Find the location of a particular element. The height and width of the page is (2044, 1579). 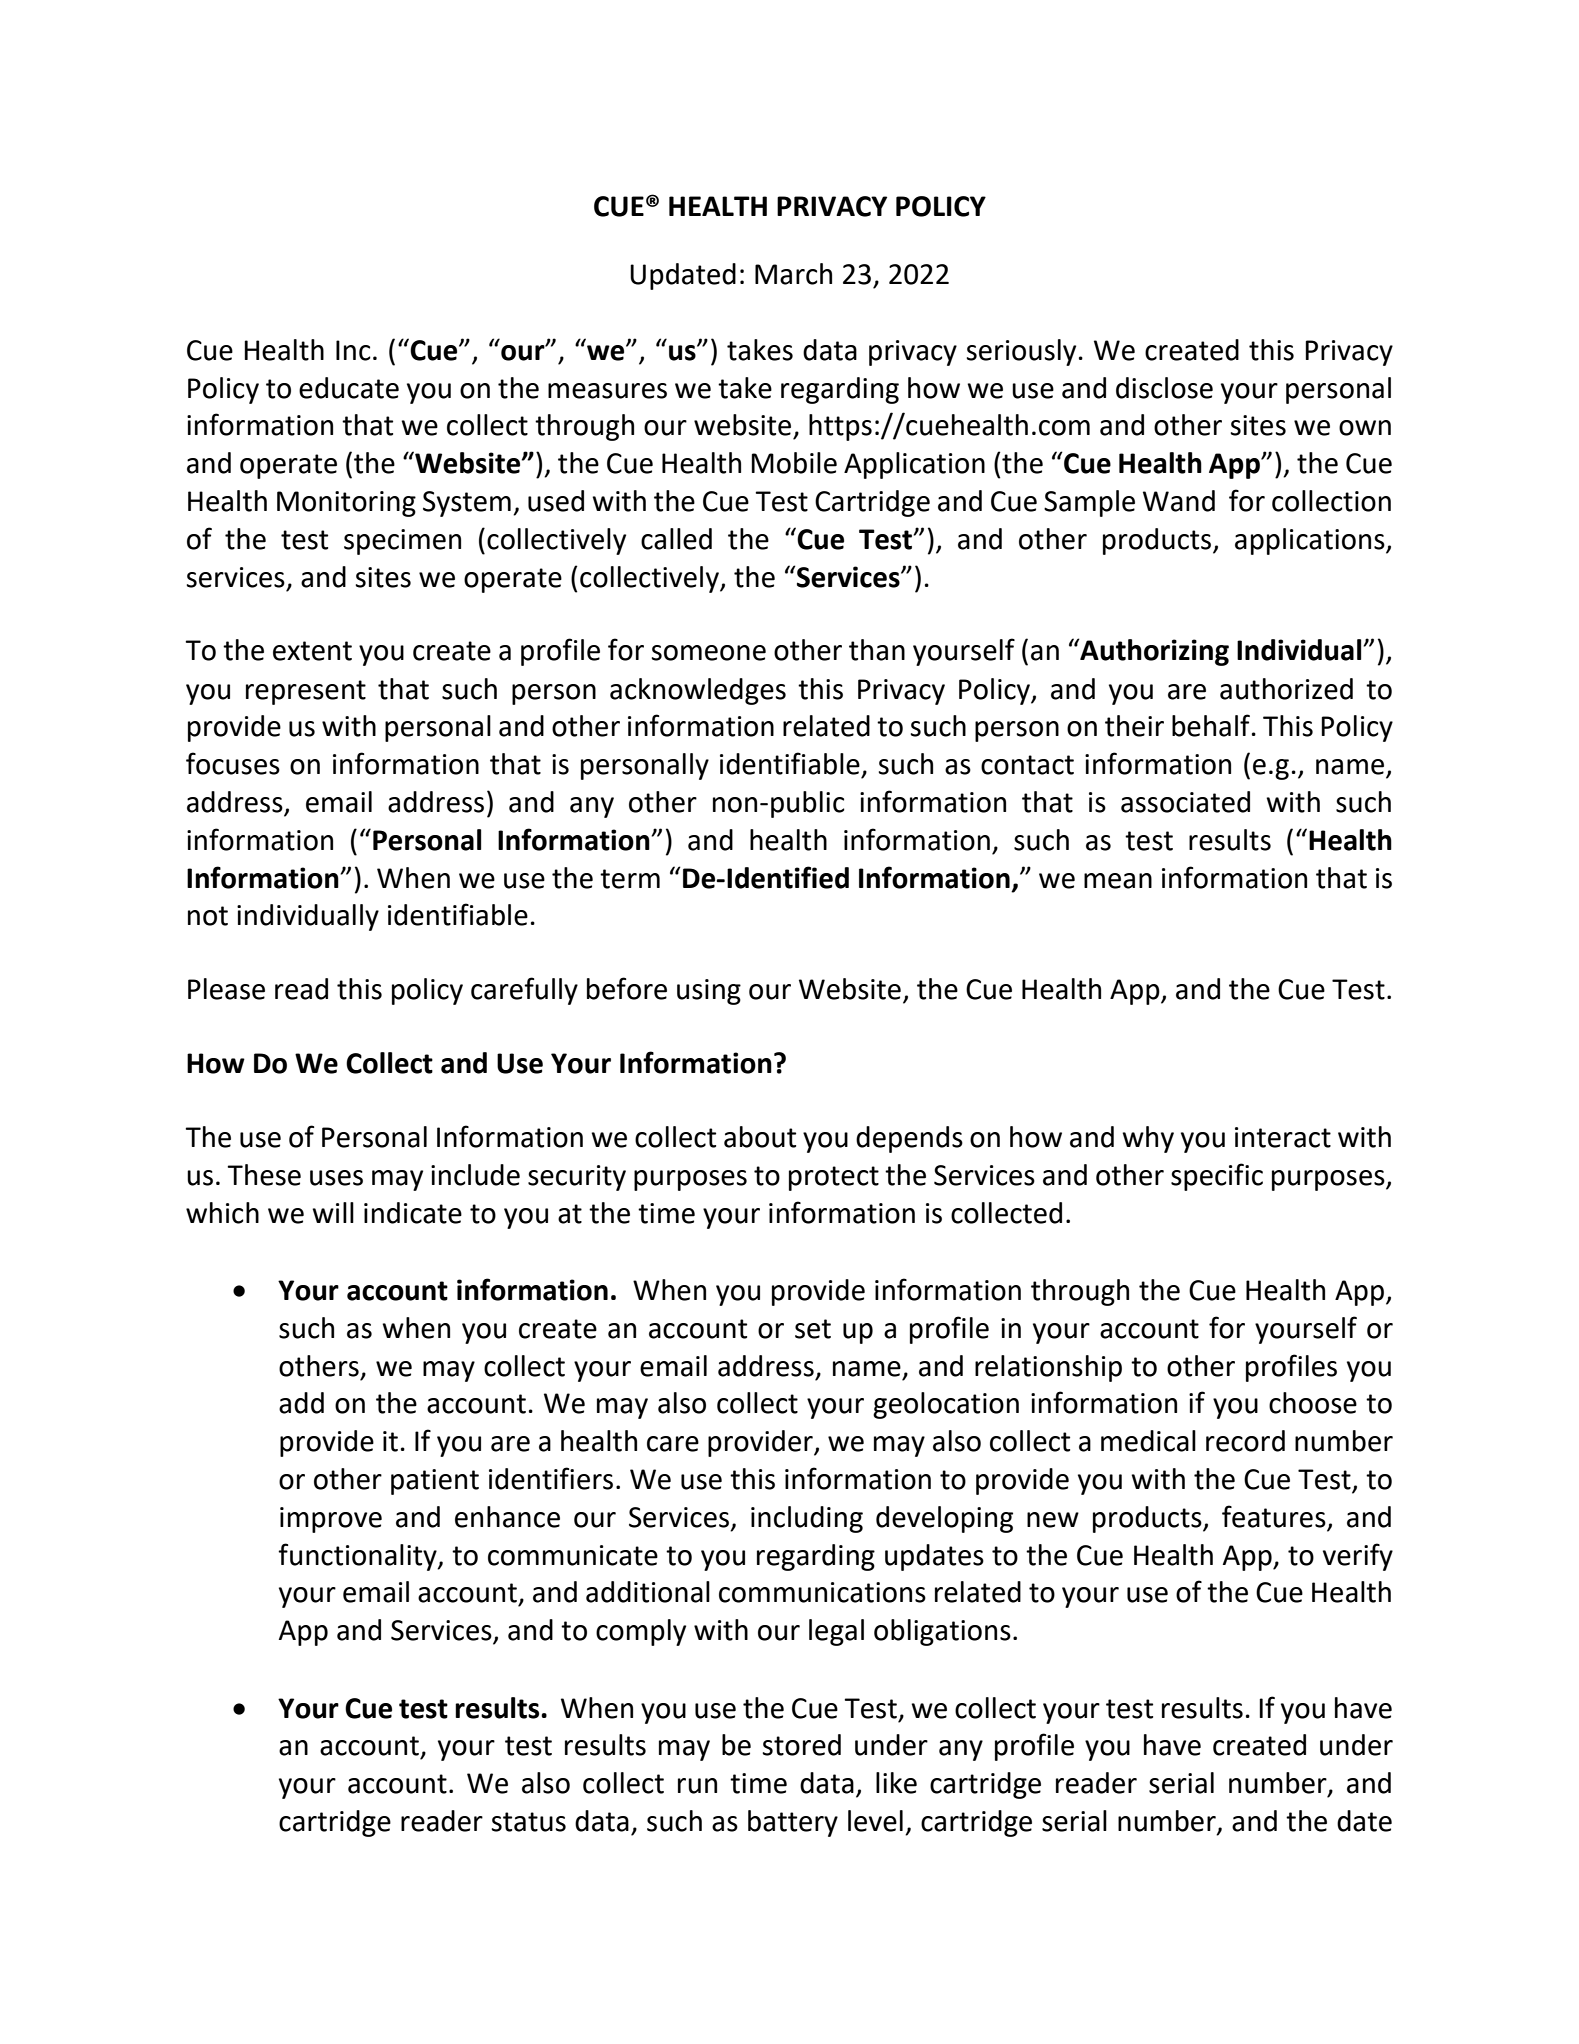

term is located at coordinates (630, 879).
